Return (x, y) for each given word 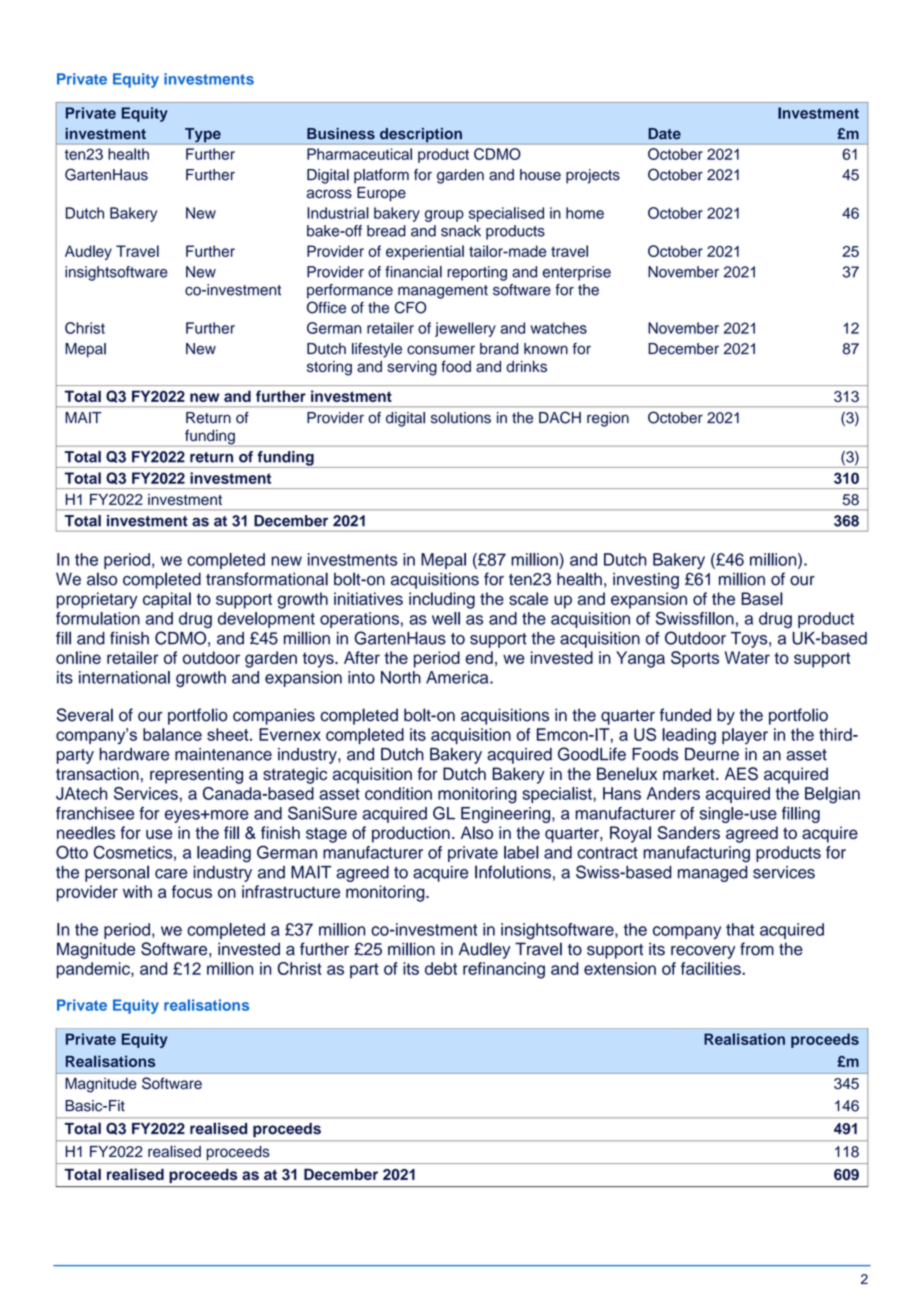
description (421, 136)
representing (196, 775)
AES (741, 774)
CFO (411, 307)
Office (326, 307)
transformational (267, 579)
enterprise (577, 273)
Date (664, 134)
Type (203, 136)
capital (167, 600)
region (608, 419)
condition (398, 793)
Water (747, 657)
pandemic (94, 970)
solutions (461, 418)
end (479, 657)
